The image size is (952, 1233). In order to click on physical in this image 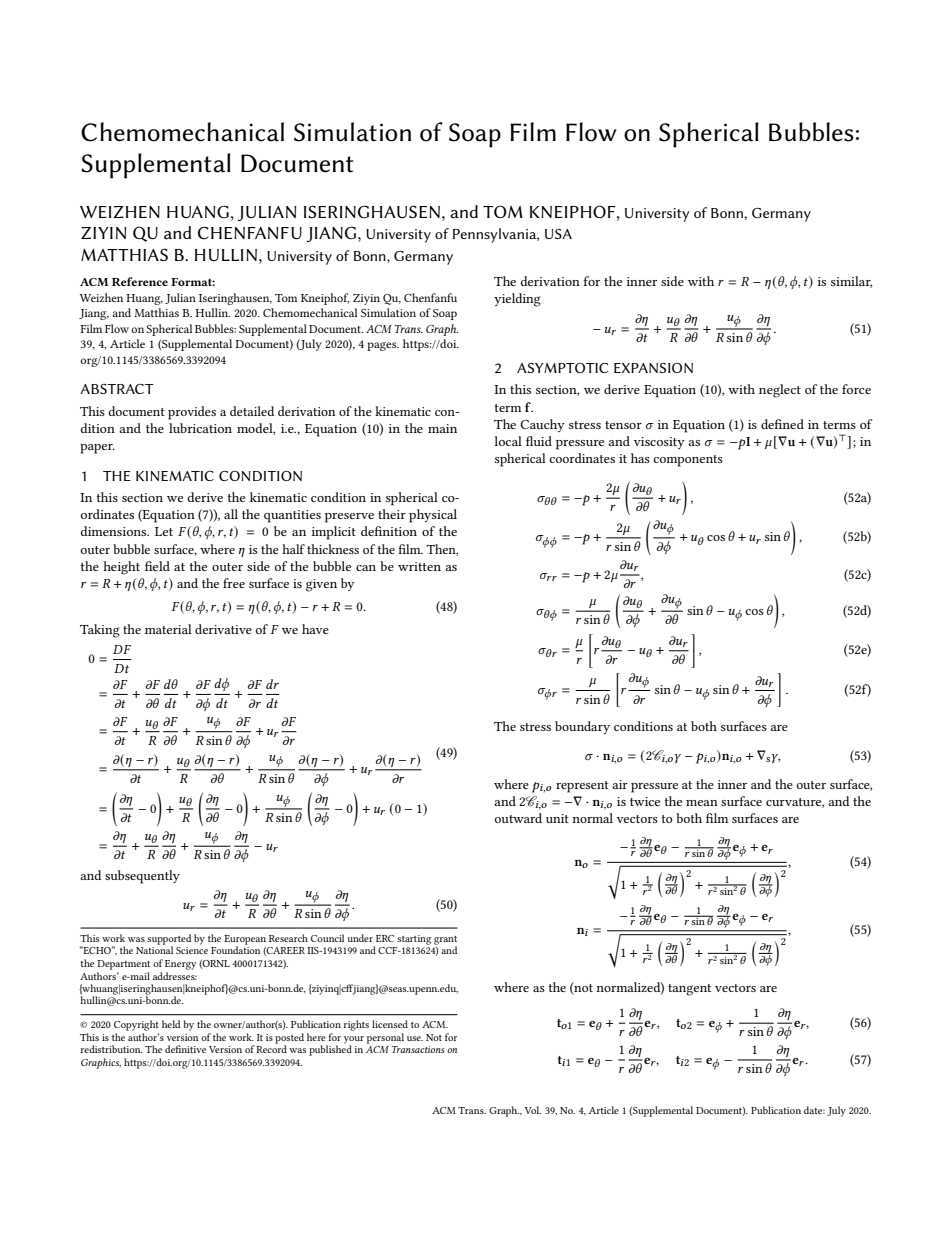, I will do `click(433, 516)`.
